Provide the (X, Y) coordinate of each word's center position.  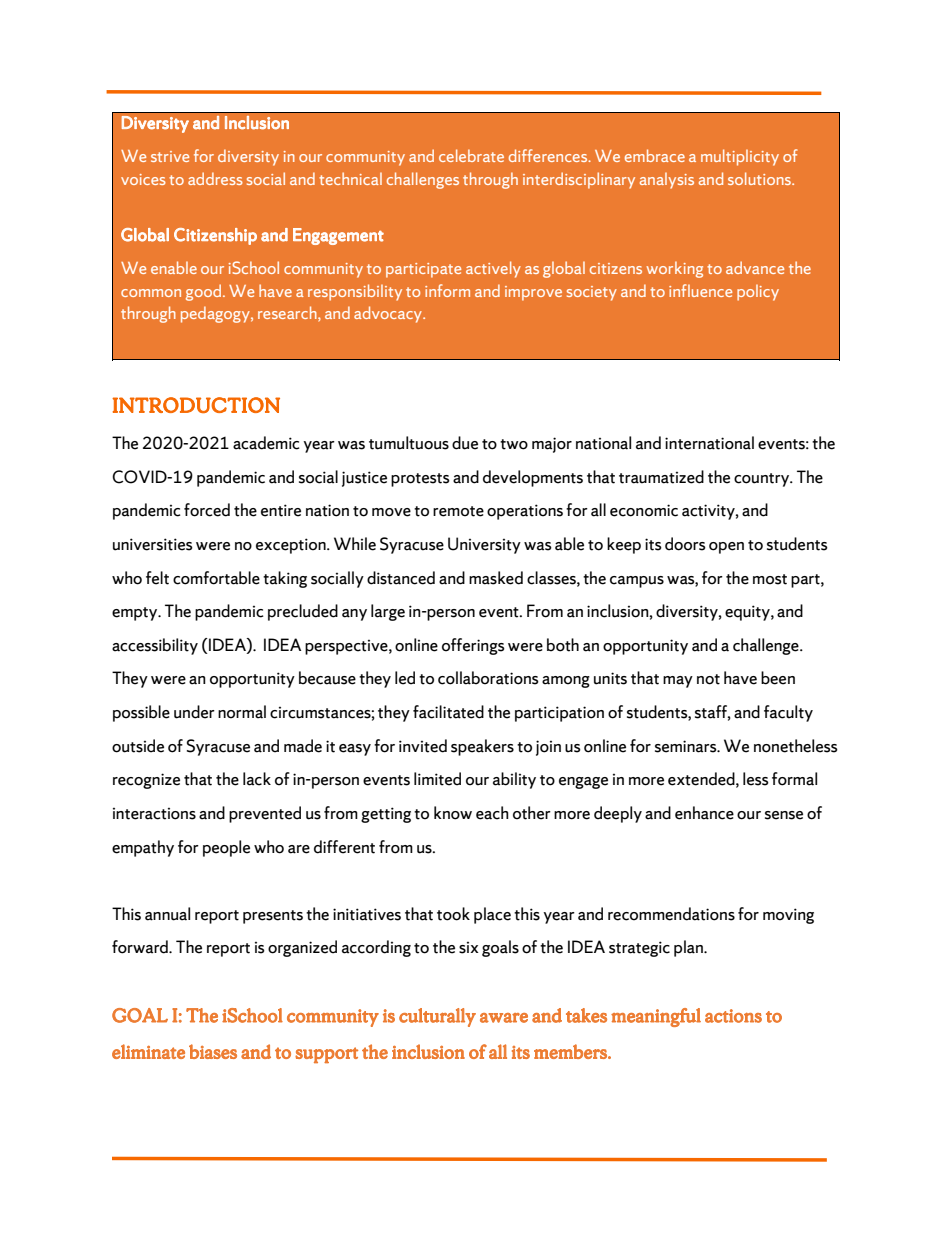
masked (496, 578)
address (215, 178)
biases (213, 1051)
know (453, 813)
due (465, 443)
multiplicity (740, 157)
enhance (704, 813)
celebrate (471, 155)
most (770, 579)
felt (157, 578)
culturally (437, 1017)
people (226, 848)
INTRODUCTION (196, 405)
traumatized (661, 477)
